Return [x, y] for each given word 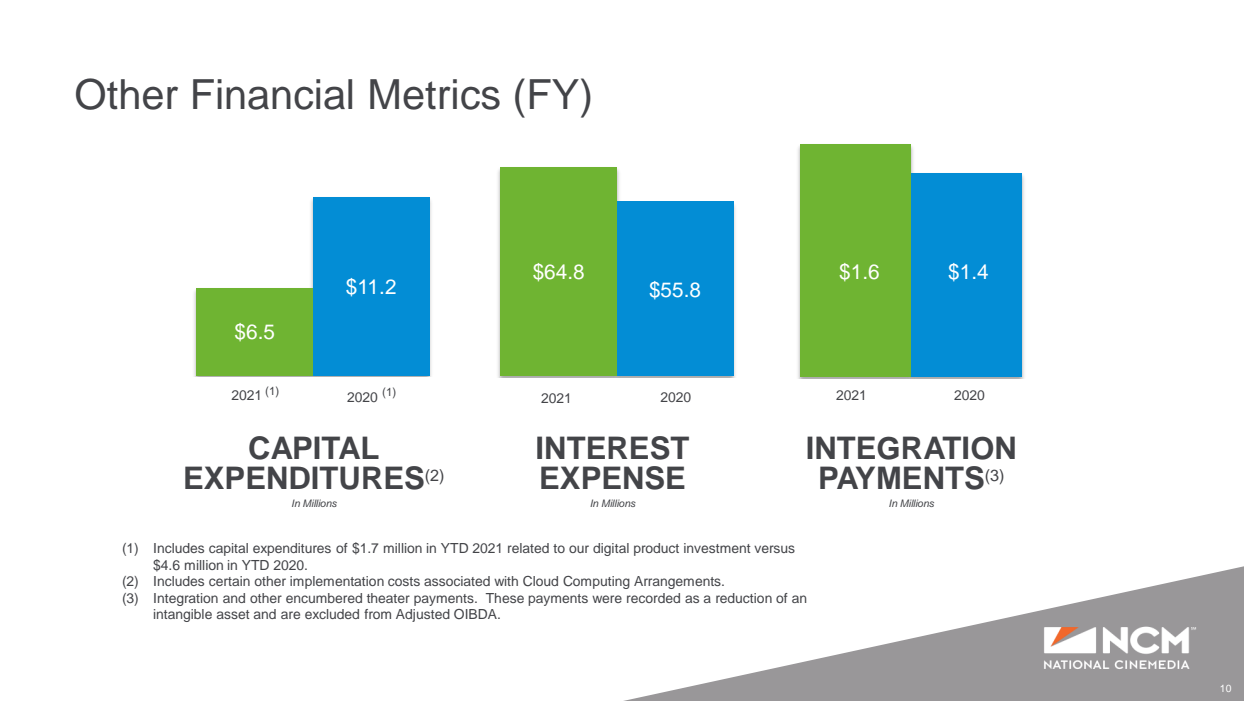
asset [233, 614]
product [656, 549]
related [528, 548]
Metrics [435, 94]
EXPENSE [613, 478]
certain [229, 581]
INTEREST [613, 448]
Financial [272, 94]
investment [717, 548]
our [579, 549]
